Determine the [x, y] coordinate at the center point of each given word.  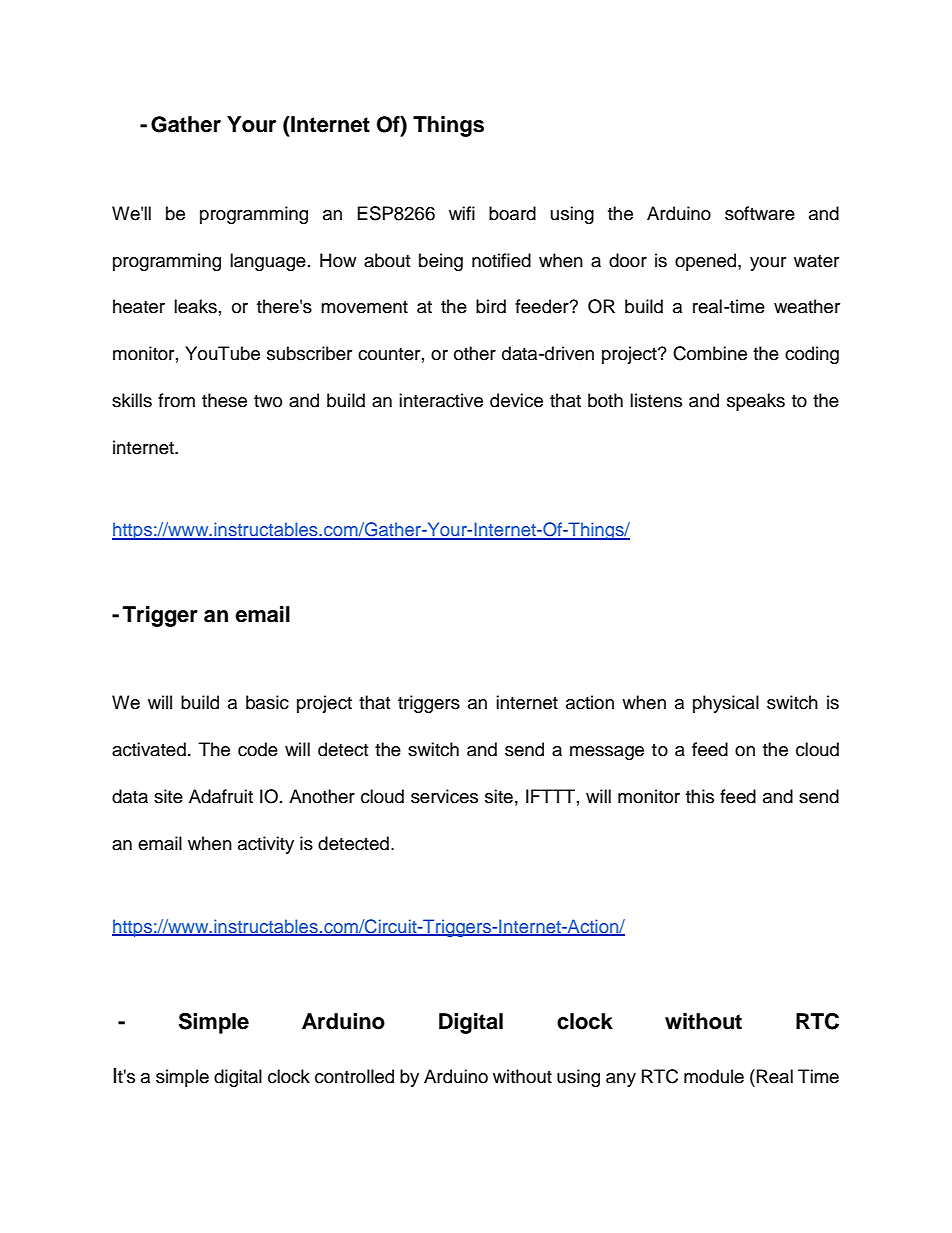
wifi [462, 213]
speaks [756, 402]
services [444, 796]
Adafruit [221, 796]
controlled [354, 1076]
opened [707, 262]
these [224, 400]
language [268, 262]
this [700, 796]
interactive [441, 400]
